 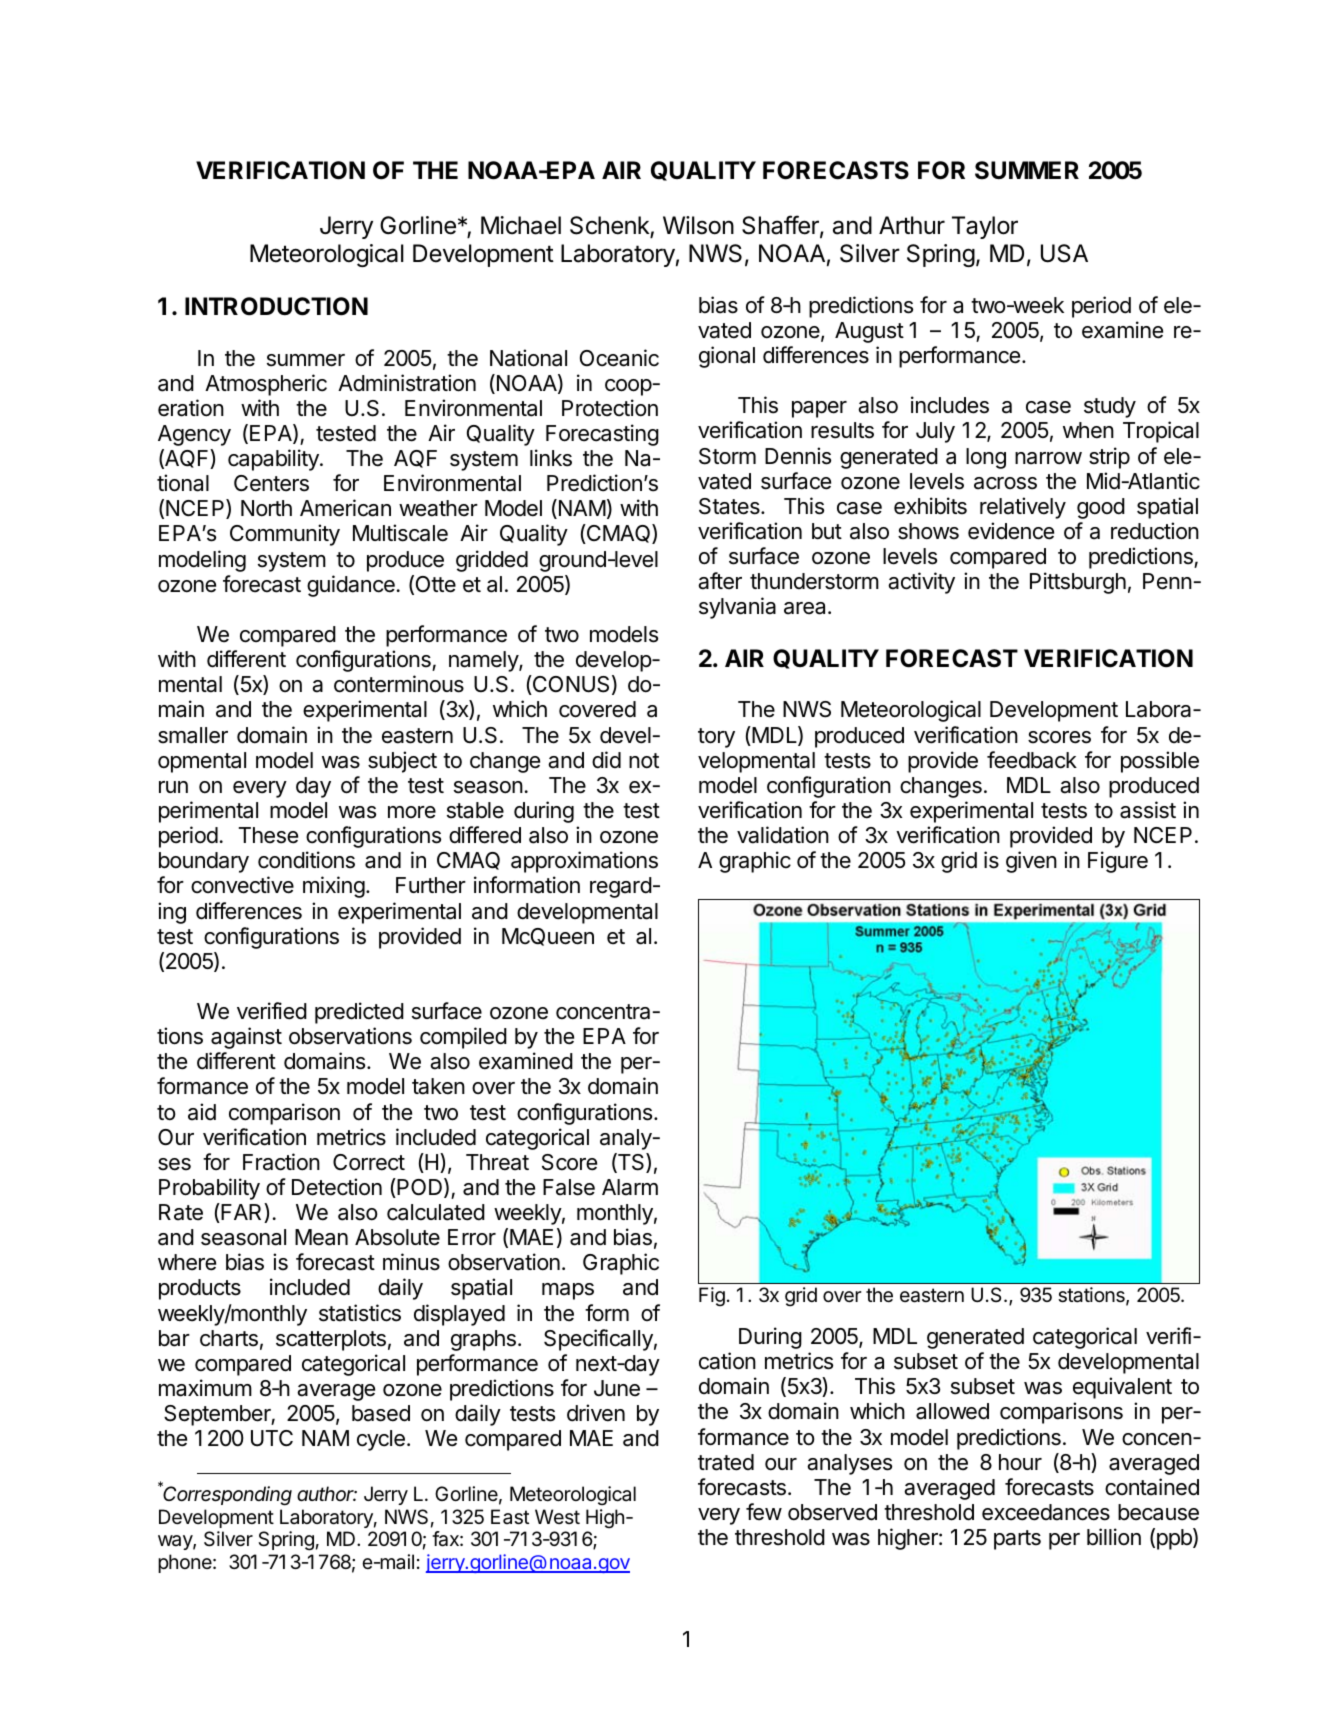 I want to click on USA, so click(x=1064, y=253).
